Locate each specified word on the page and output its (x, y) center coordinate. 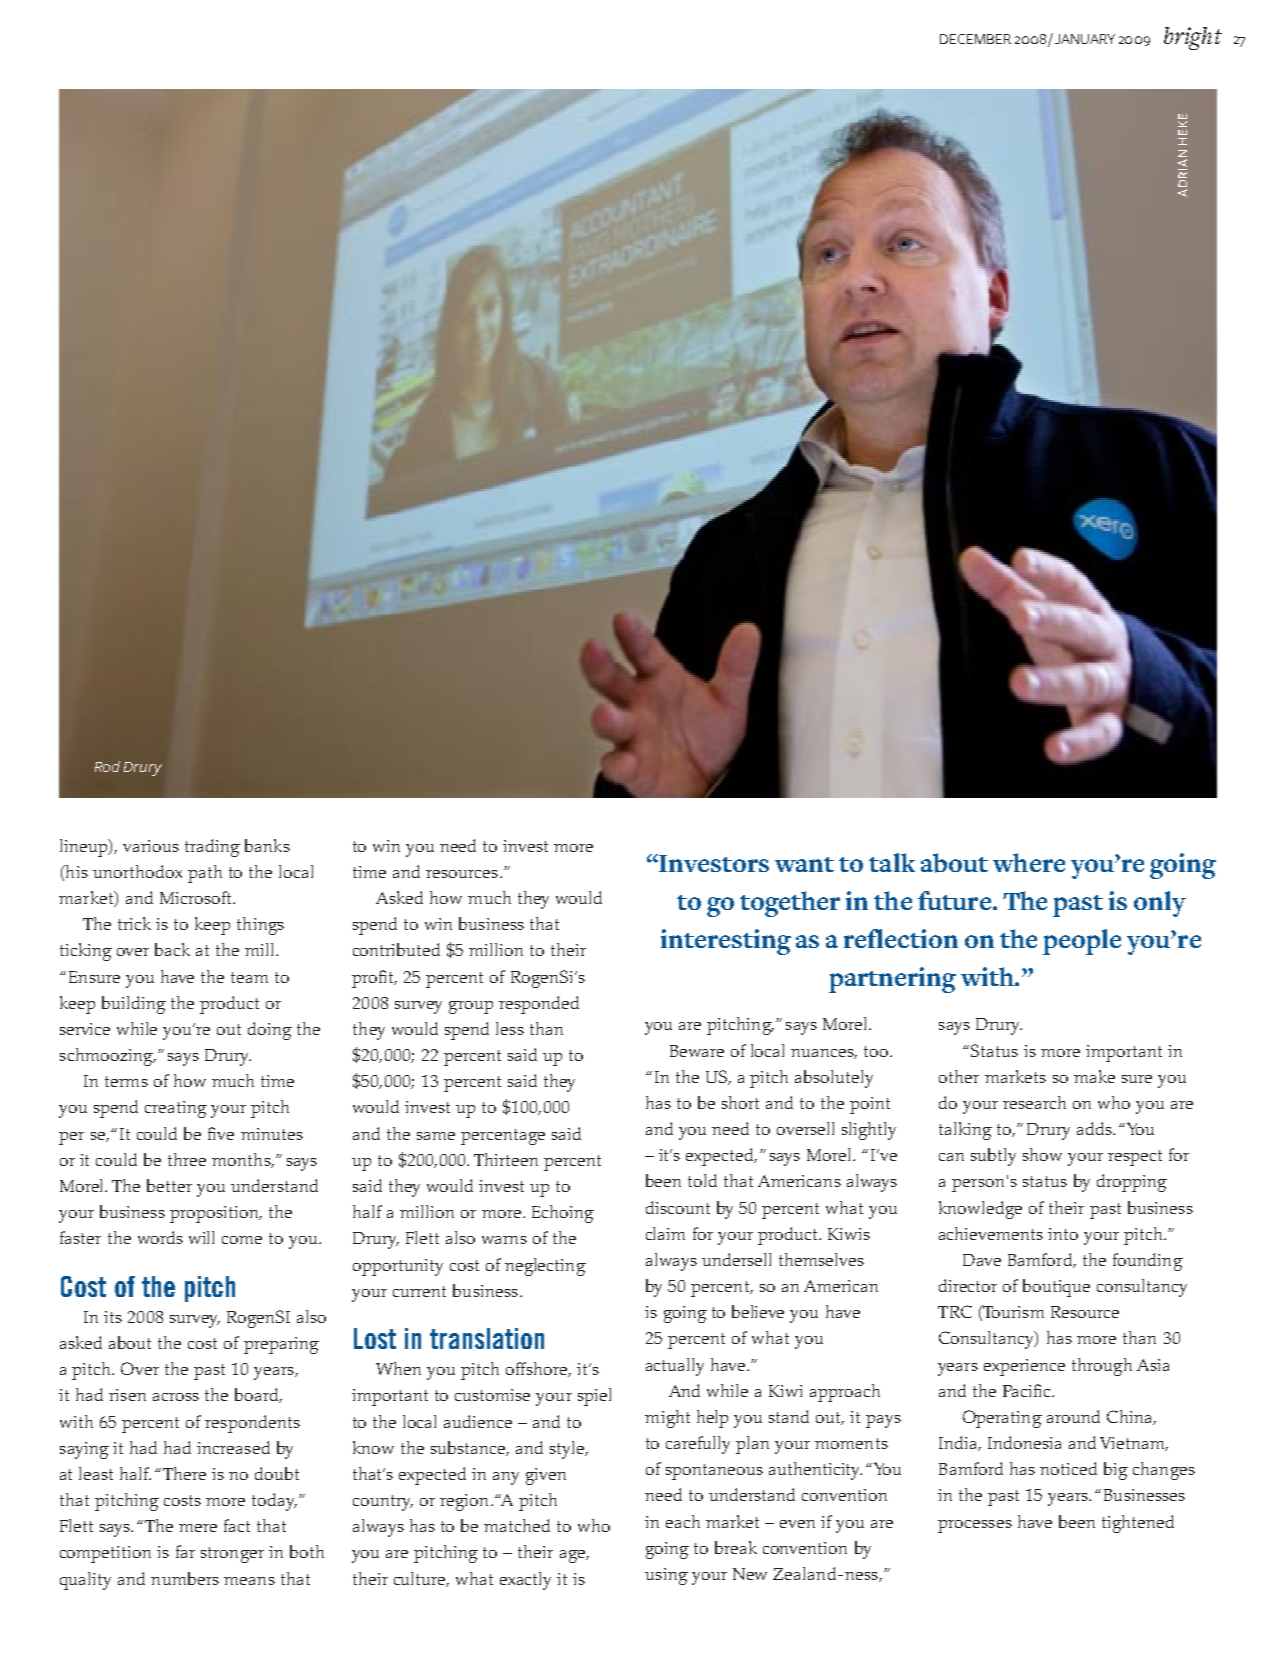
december (975, 39)
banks (267, 845)
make (1094, 1076)
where (1029, 862)
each (683, 1521)
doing (270, 1031)
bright (1193, 38)
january (1083, 38)
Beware (697, 1051)
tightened (1138, 1524)
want (804, 864)
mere (198, 1528)
